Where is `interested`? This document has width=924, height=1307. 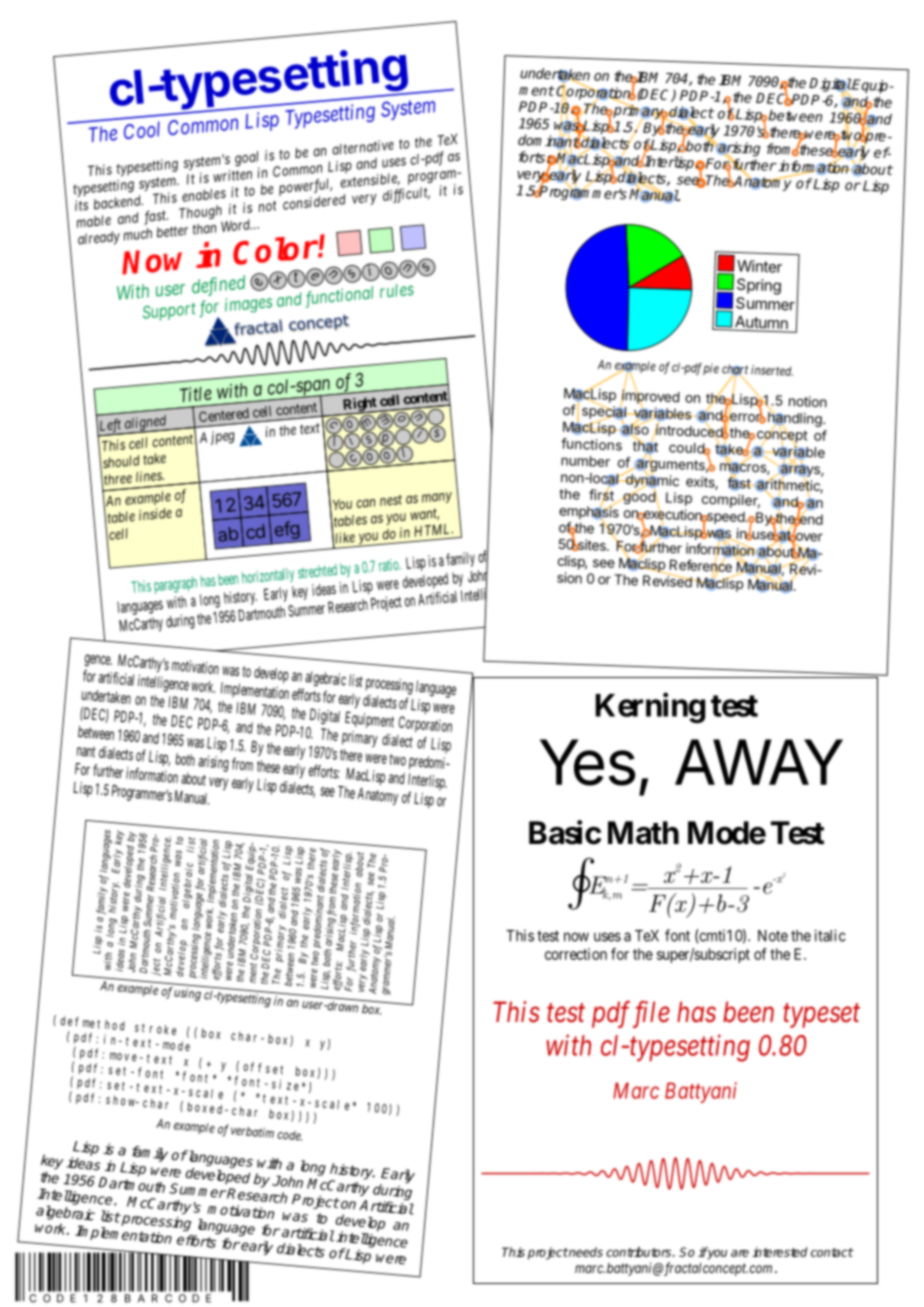
interested is located at coordinates (780, 1252).
